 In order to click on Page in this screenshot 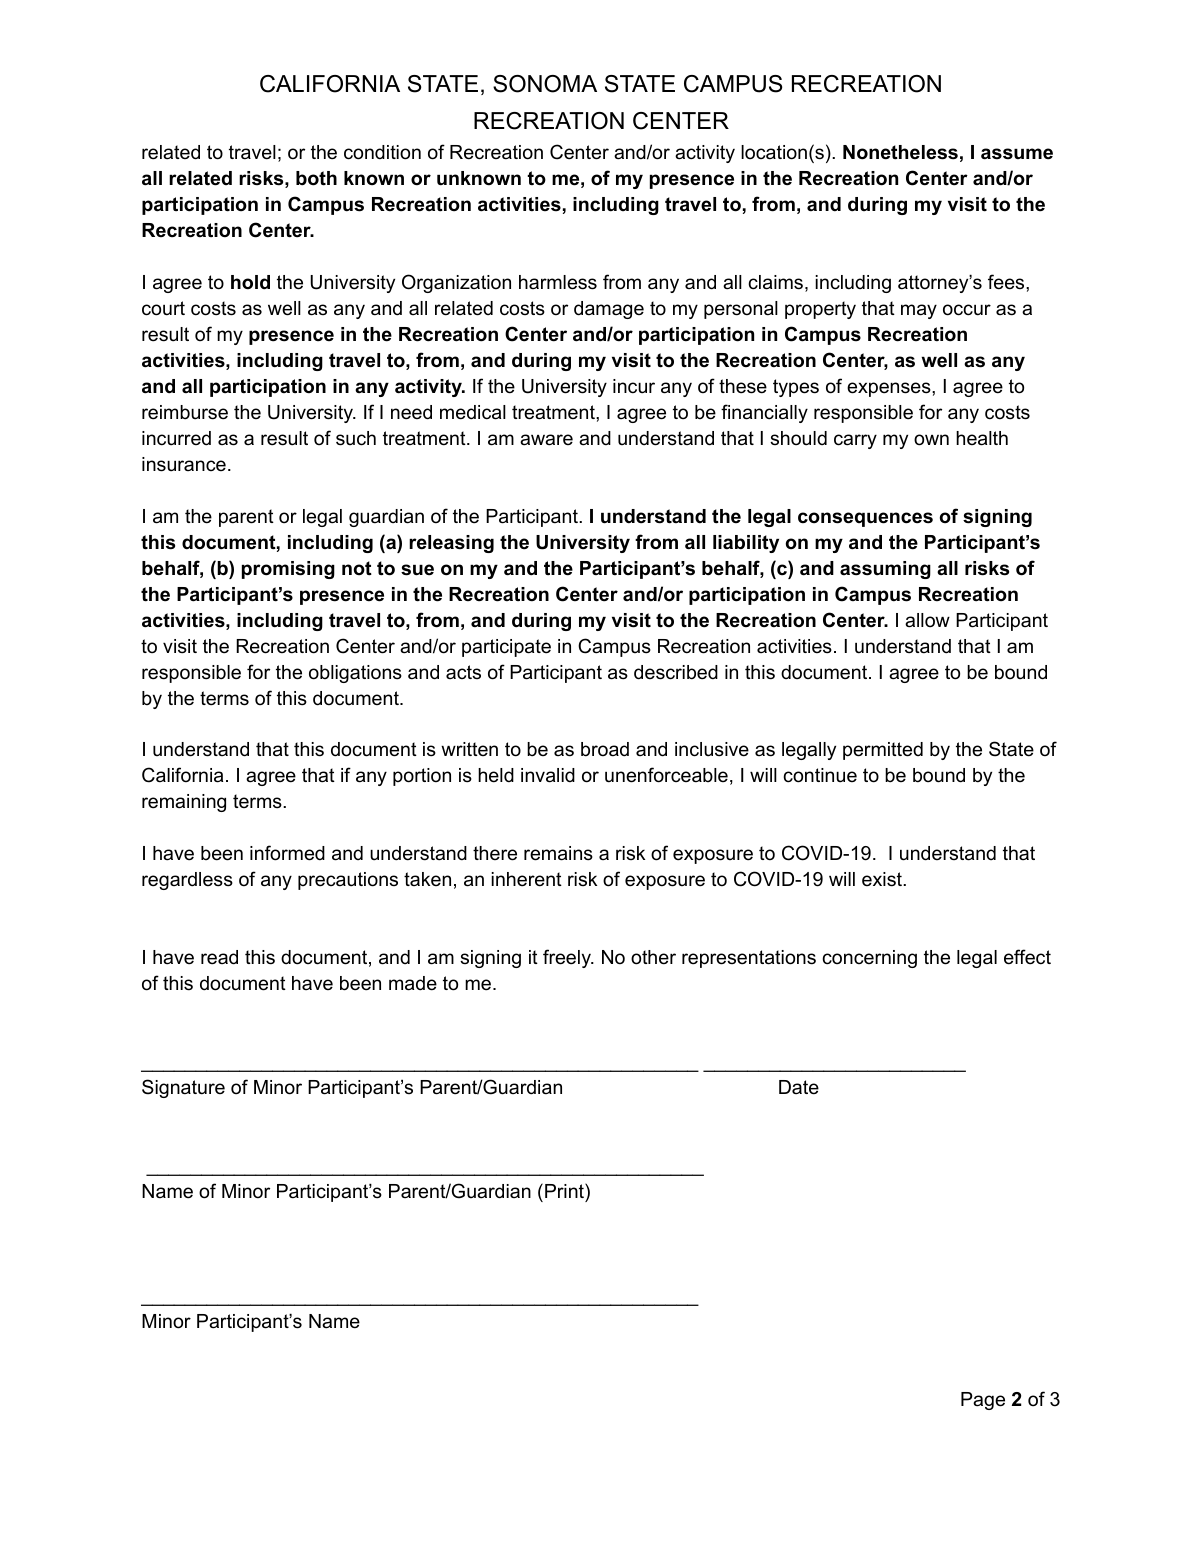, I will do `click(983, 1401)`.
